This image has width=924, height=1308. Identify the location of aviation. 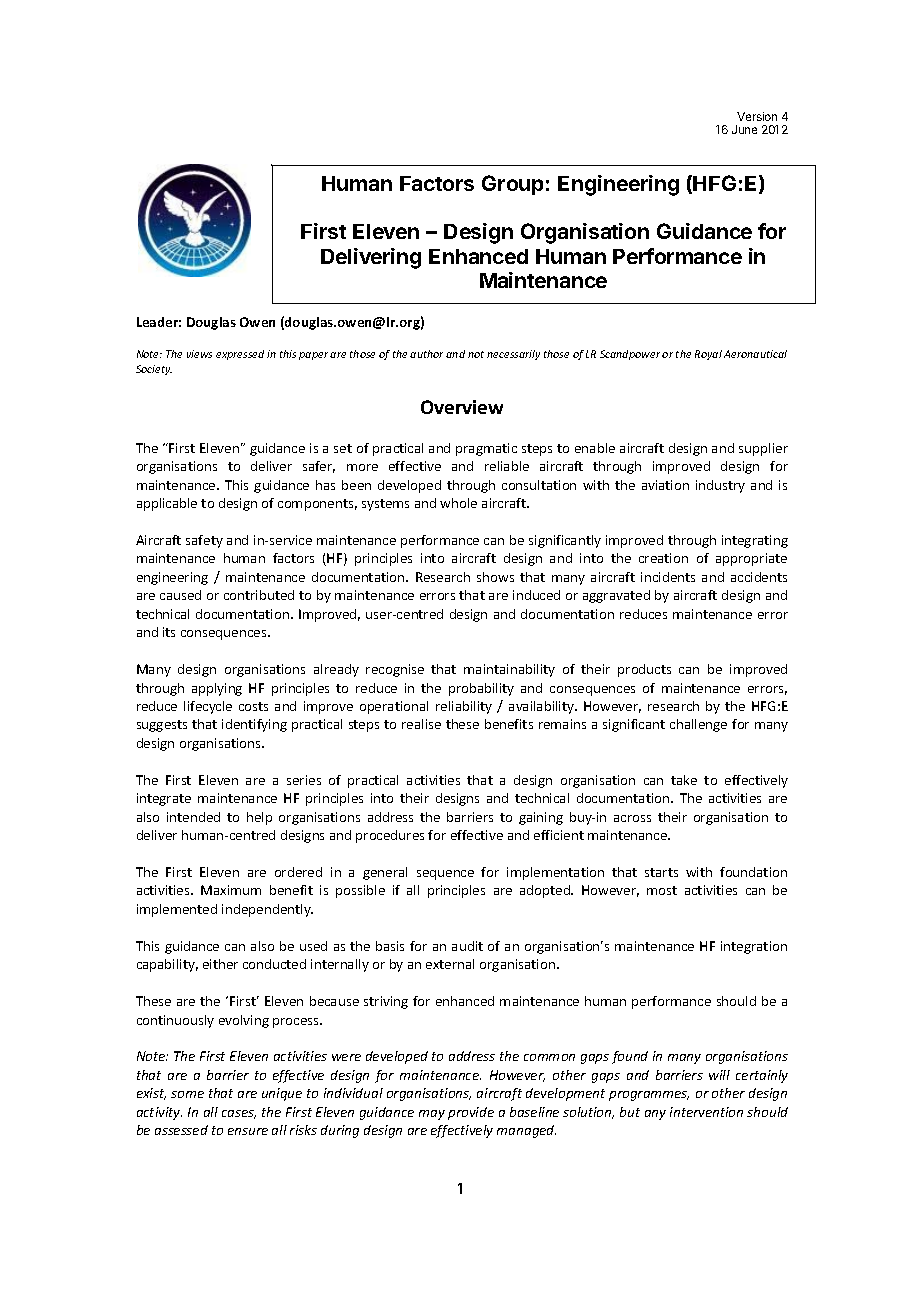
(665, 485).
